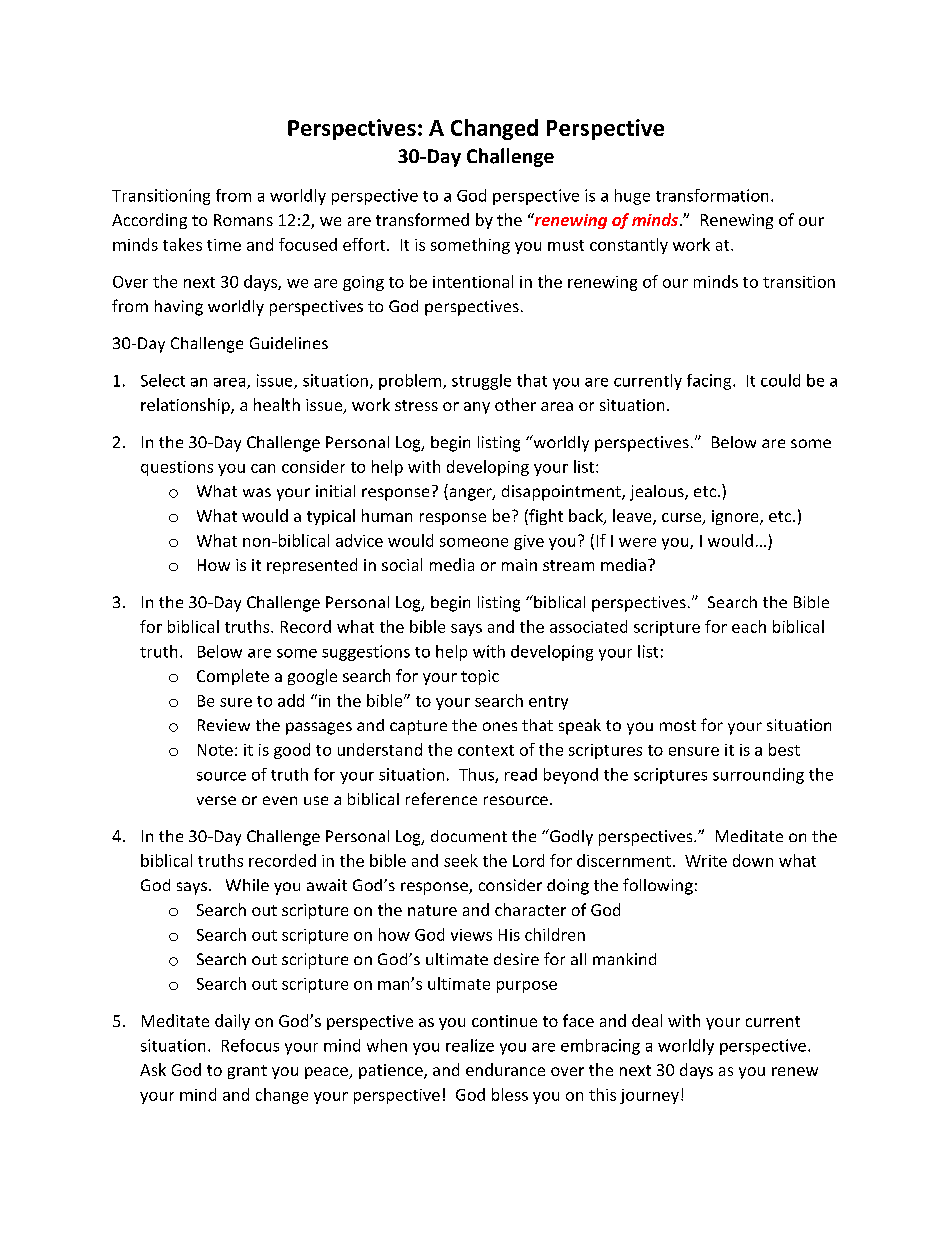 The width and height of the document is (952, 1233). What do you see at coordinates (257, 492) in the document?
I see `was` at bounding box center [257, 492].
